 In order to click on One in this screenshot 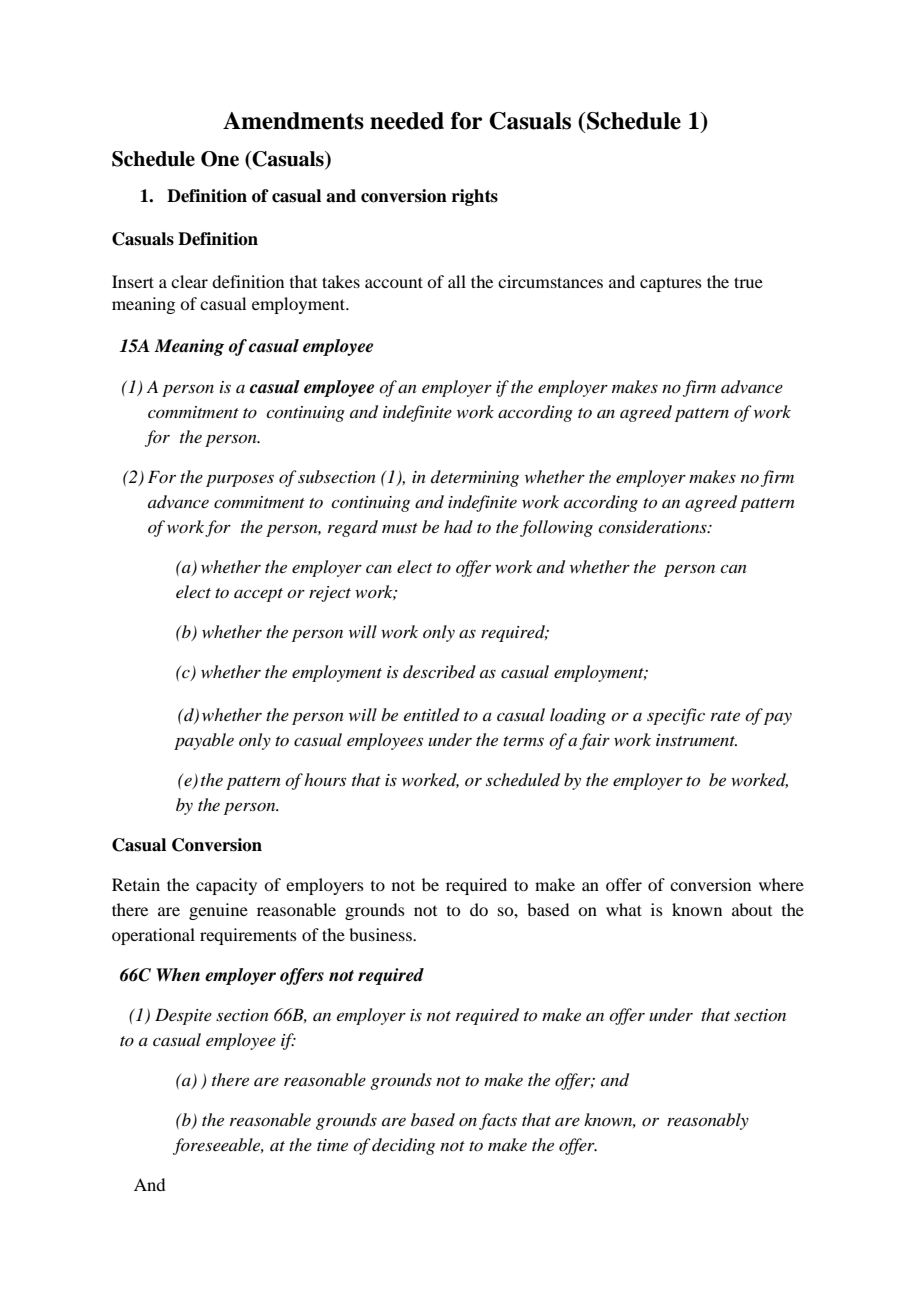, I will do `click(220, 159)`.
